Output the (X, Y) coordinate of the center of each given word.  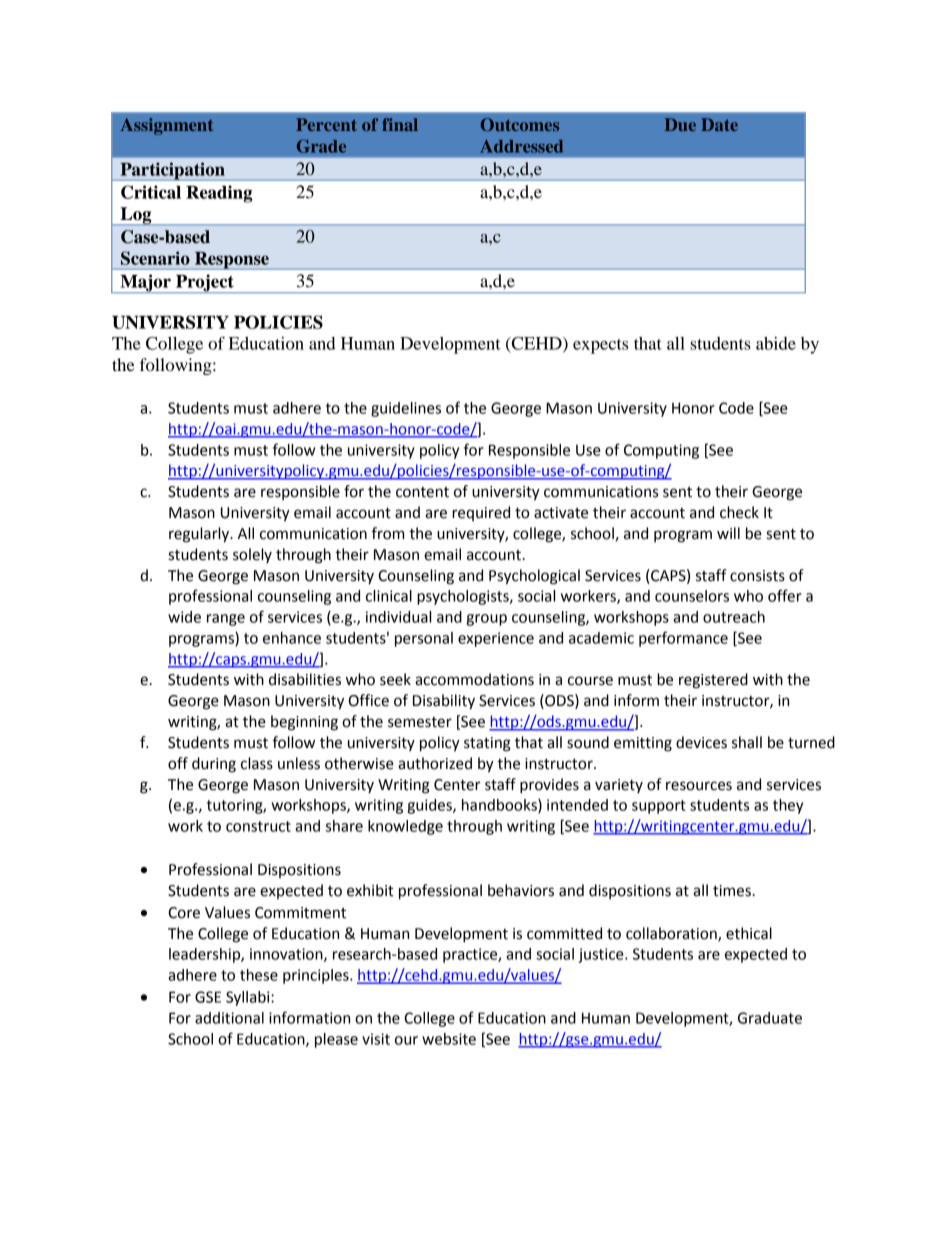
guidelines (406, 409)
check (739, 512)
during (214, 765)
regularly (200, 535)
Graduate (770, 1018)
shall (747, 742)
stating (487, 744)
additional (229, 1018)
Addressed (521, 146)
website (449, 1039)
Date (719, 124)
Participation (172, 171)
